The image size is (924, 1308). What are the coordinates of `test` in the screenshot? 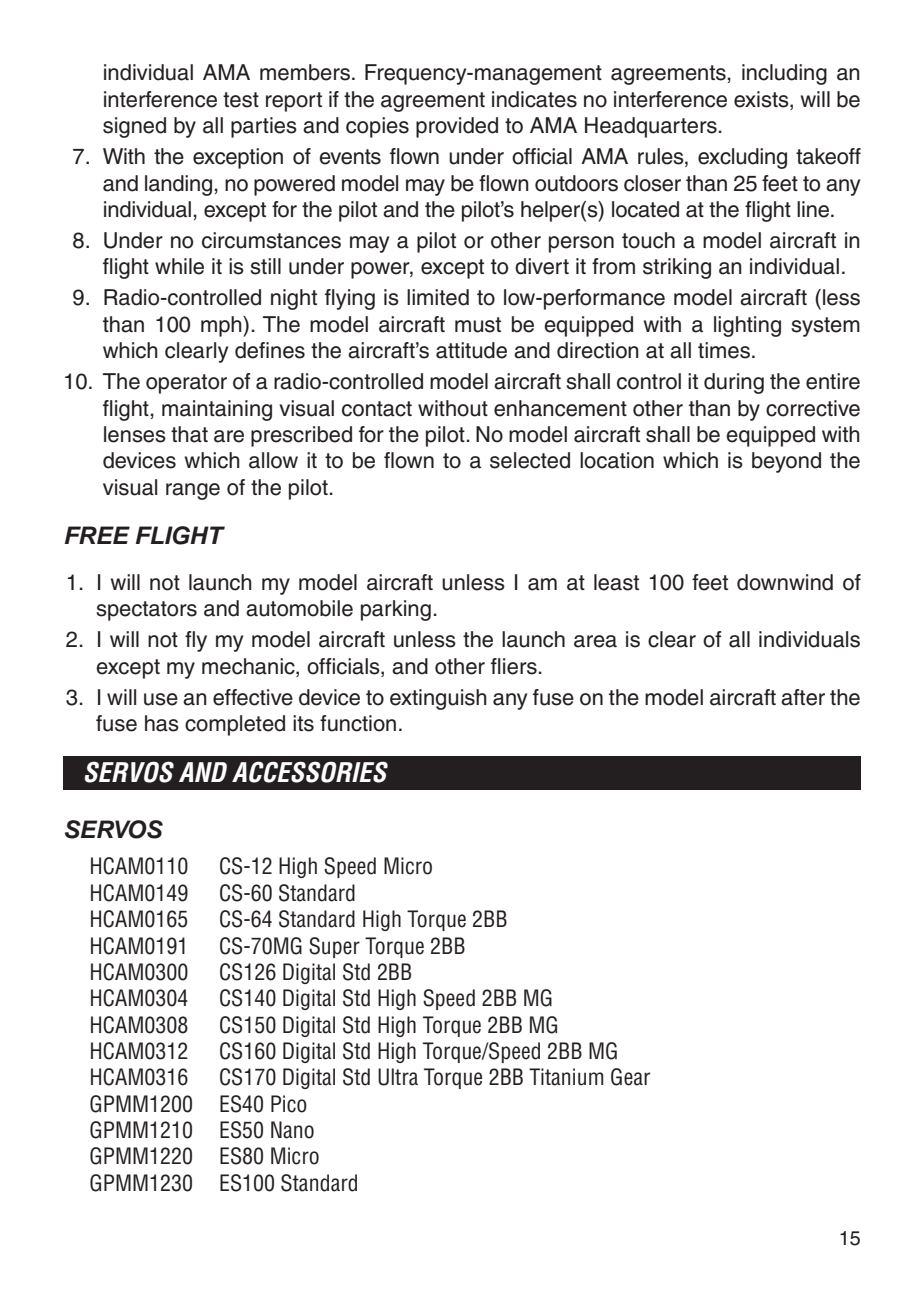 It's located at (241, 100).
